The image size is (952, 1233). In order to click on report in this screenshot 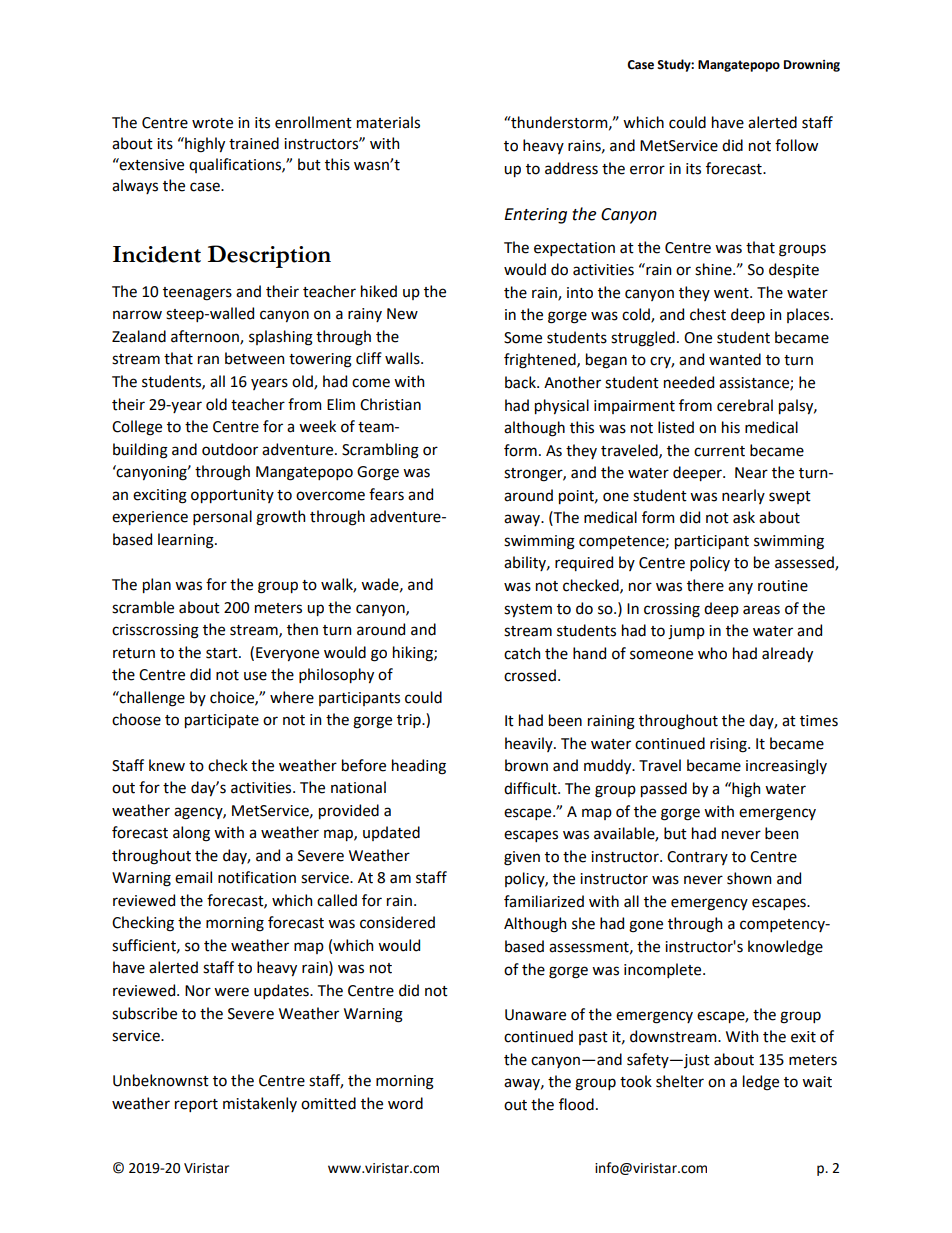, I will do `click(196, 1105)`.
